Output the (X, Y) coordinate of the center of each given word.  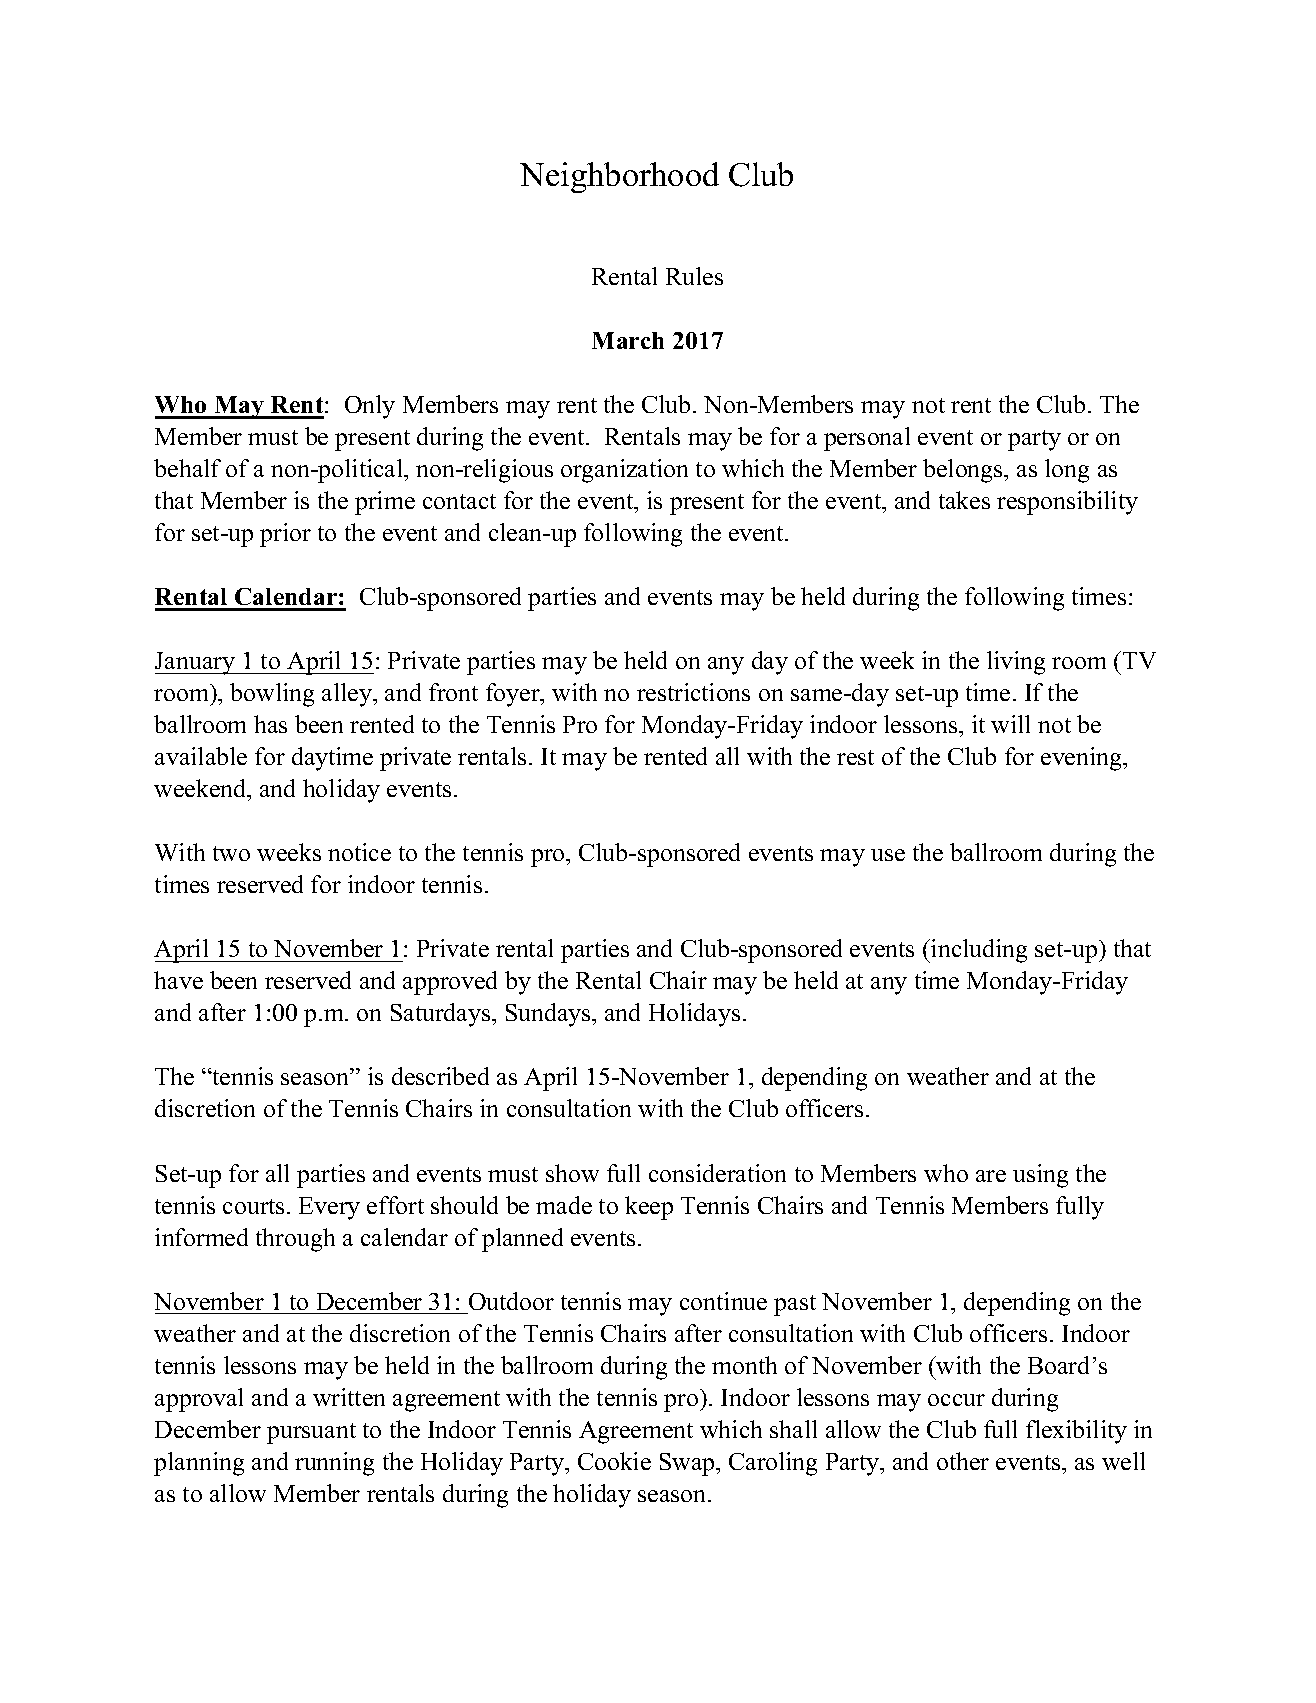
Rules (694, 276)
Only (370, 407)
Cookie (614, 1461)
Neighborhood (619, 177)
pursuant (311, 1433)
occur (956, 1400)
